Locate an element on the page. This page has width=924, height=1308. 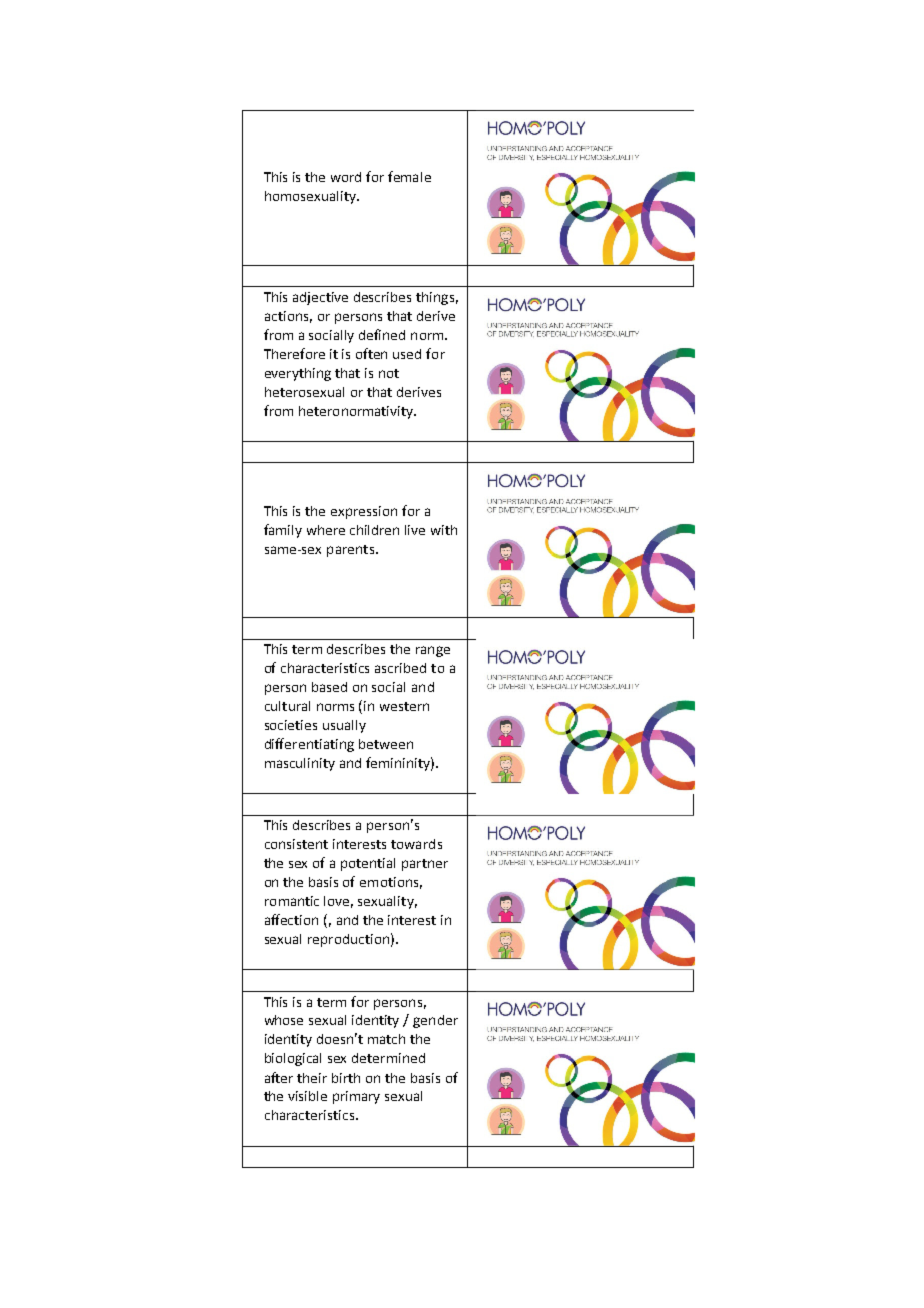
female is located at coordinates (409, 176).
